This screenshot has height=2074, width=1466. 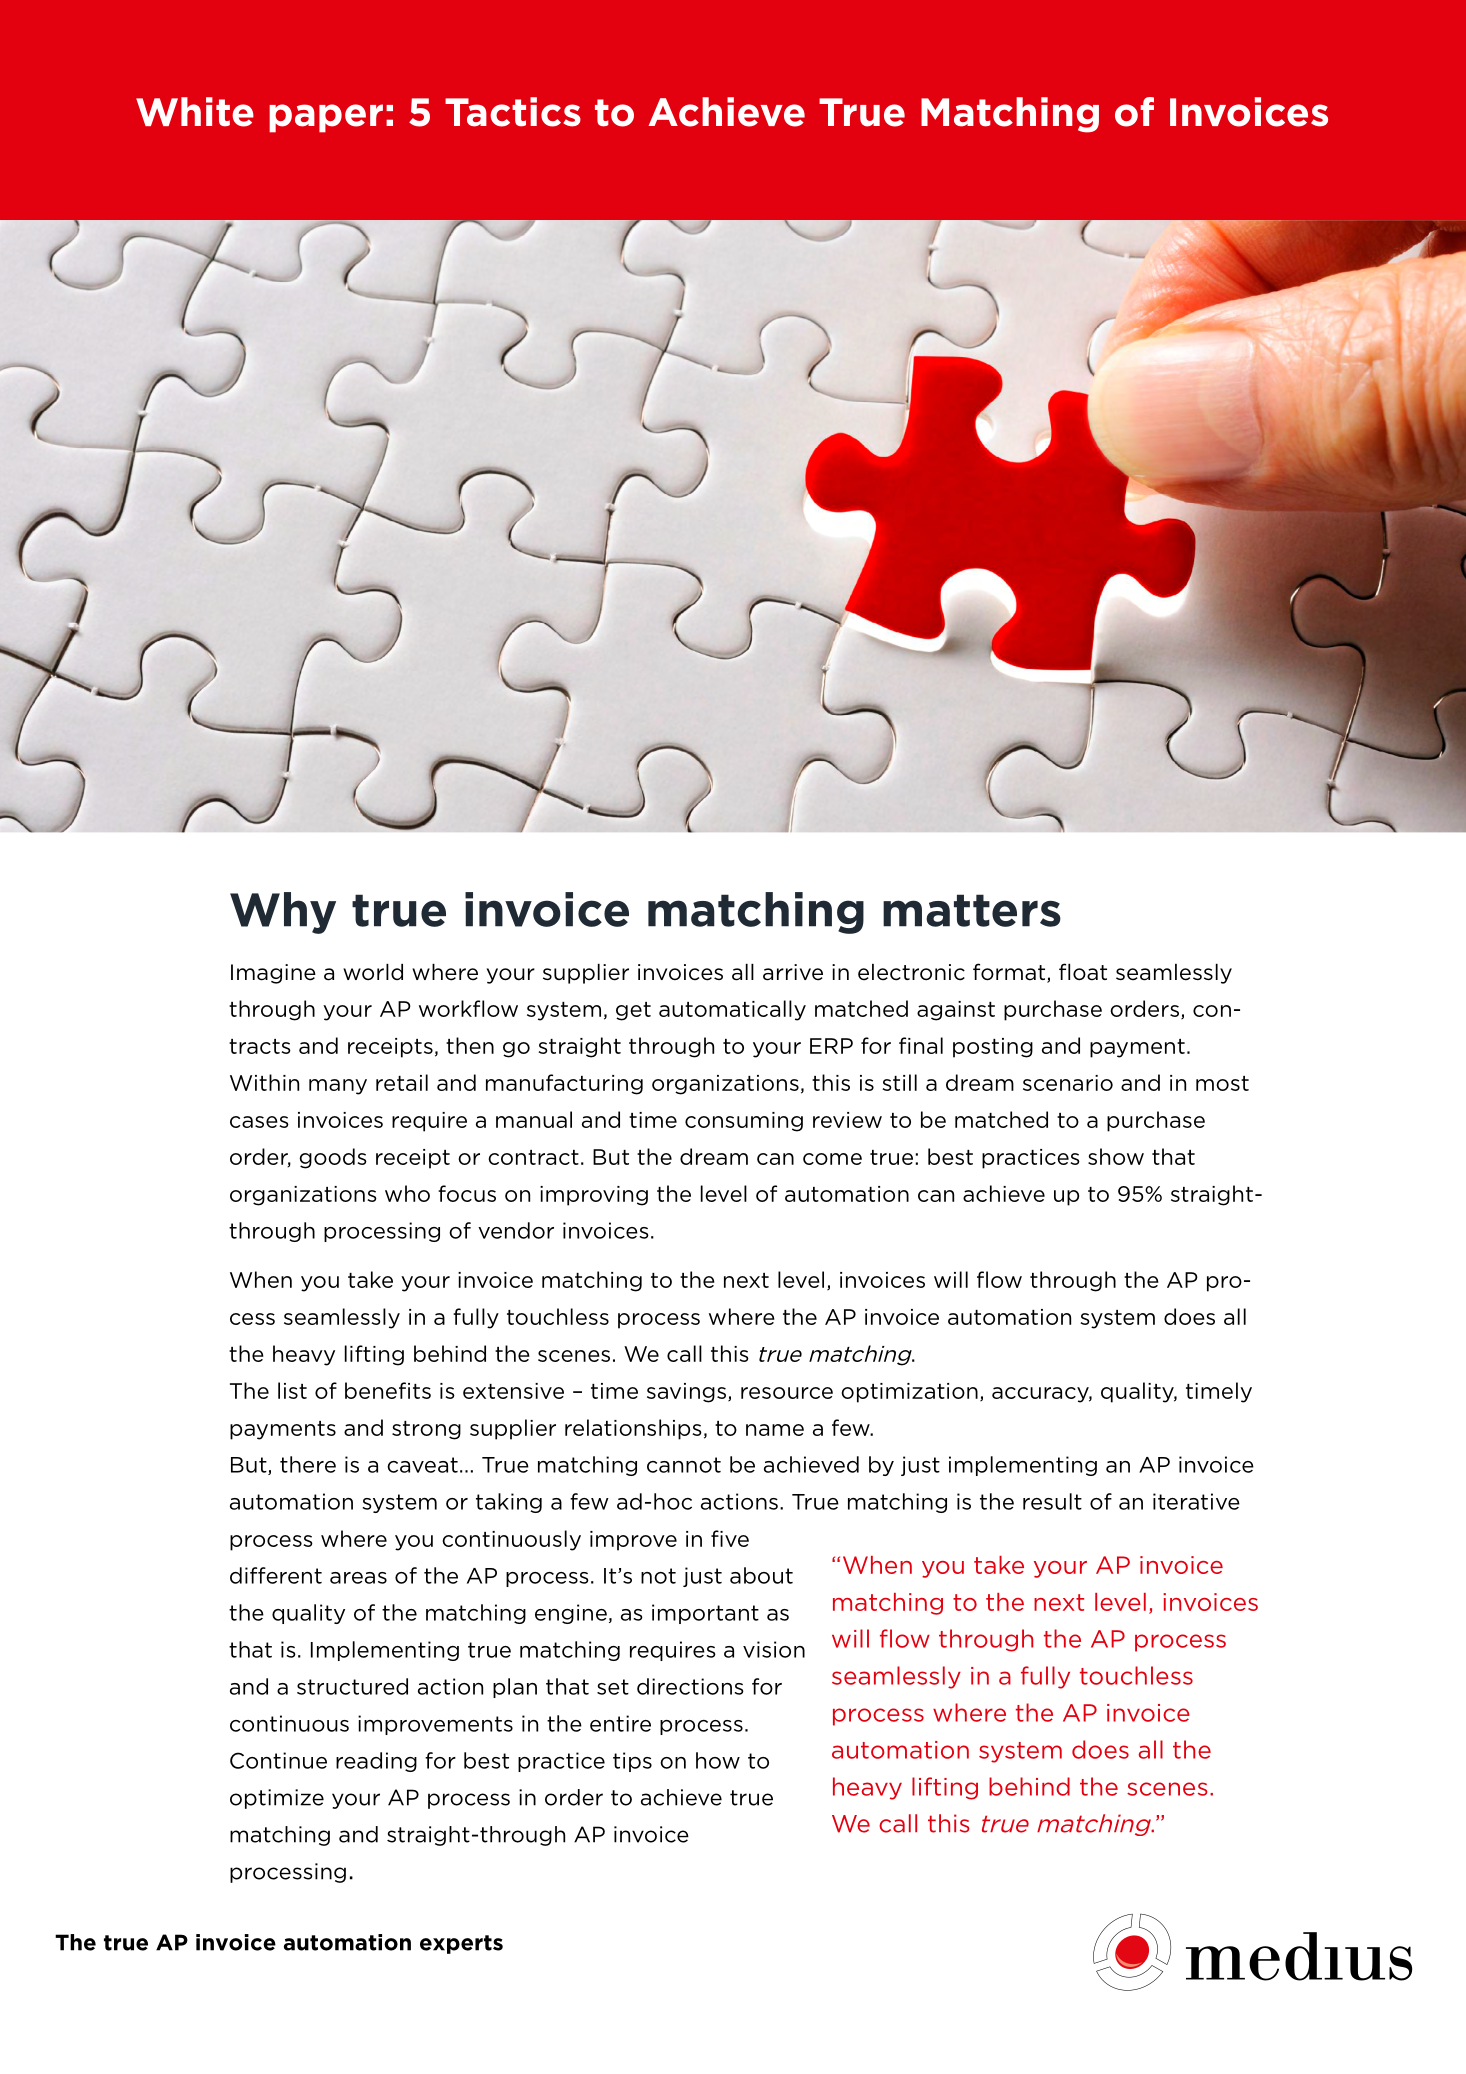 What do you see at coordinates (632, 1762) in the screenshot?
I see `tips` at bounding box center [632, 1762].
